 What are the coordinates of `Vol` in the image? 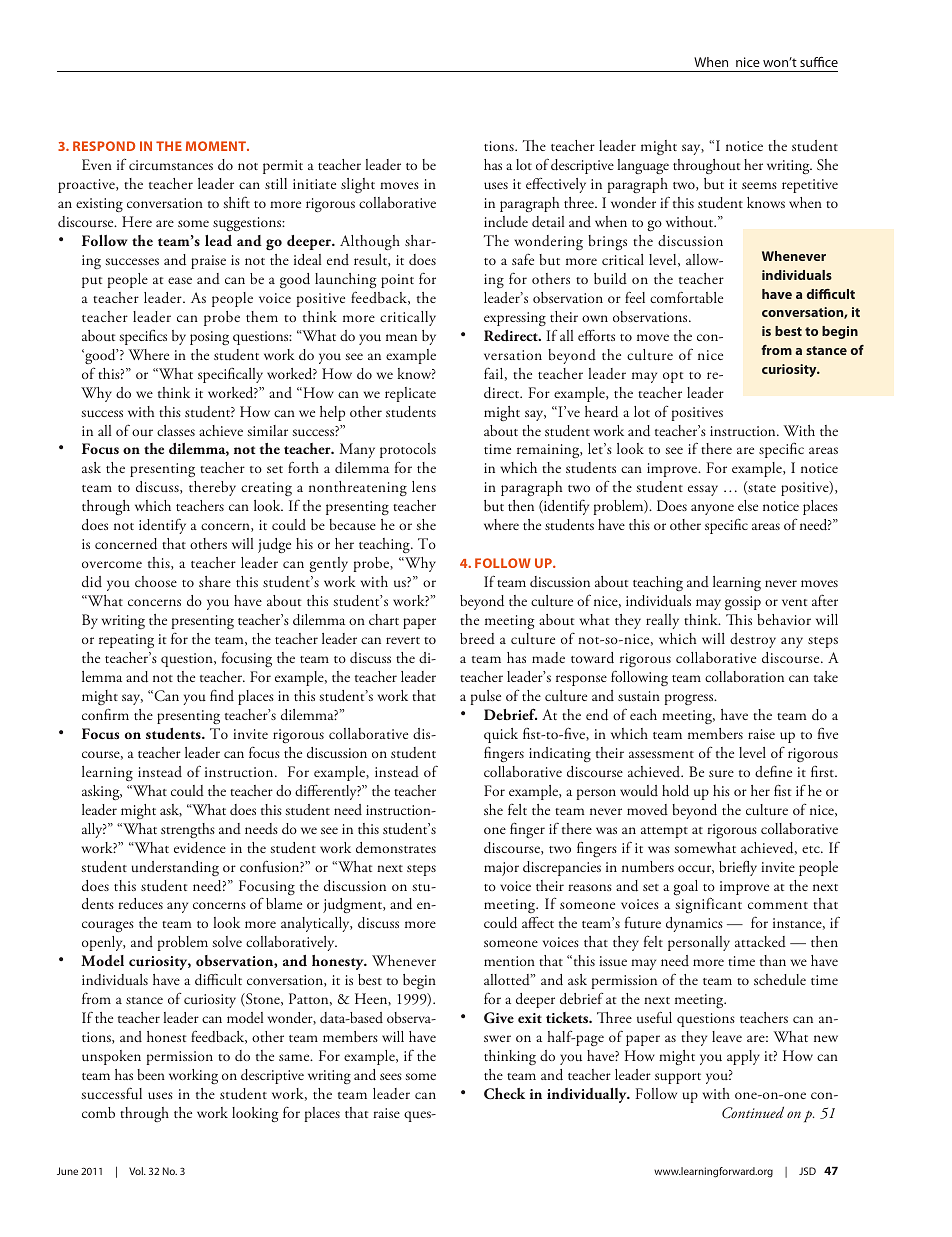 It's located at (137, 1171).
